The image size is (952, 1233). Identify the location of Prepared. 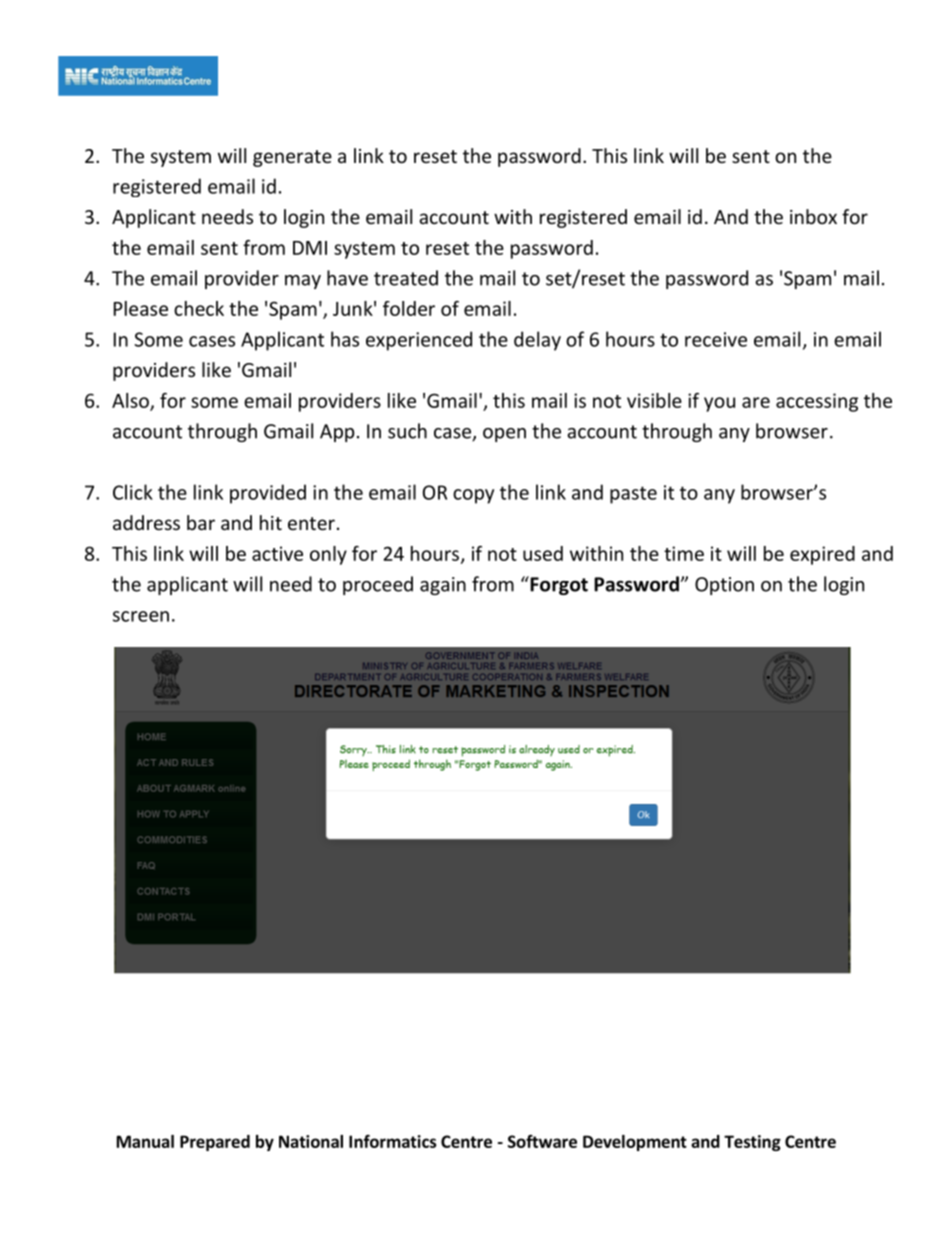
(215, 1143).
